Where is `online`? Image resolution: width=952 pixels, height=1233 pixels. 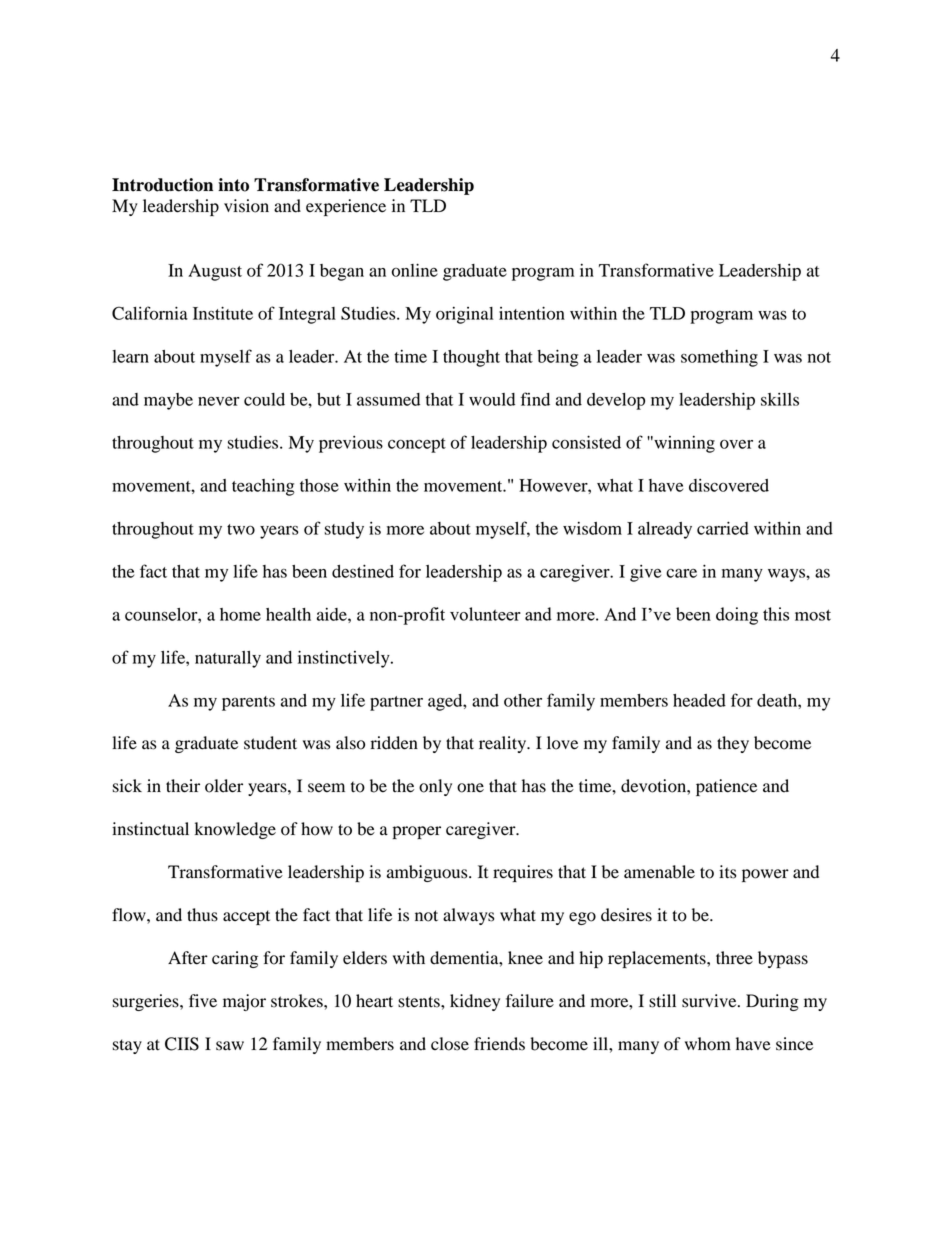 online is located at coordinates (415, 270).
